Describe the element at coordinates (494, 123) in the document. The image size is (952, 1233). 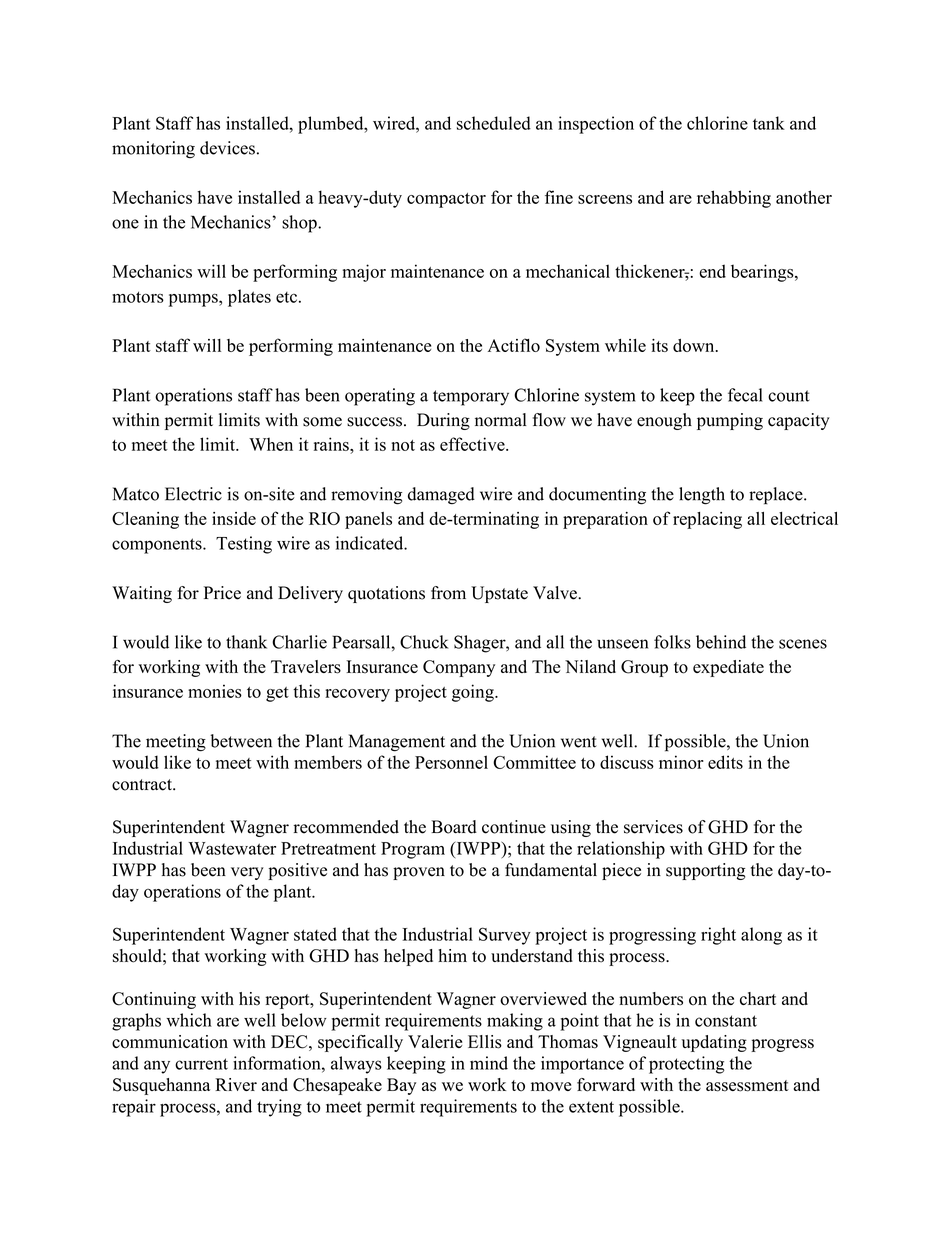
I see `scheduled` at that location.
